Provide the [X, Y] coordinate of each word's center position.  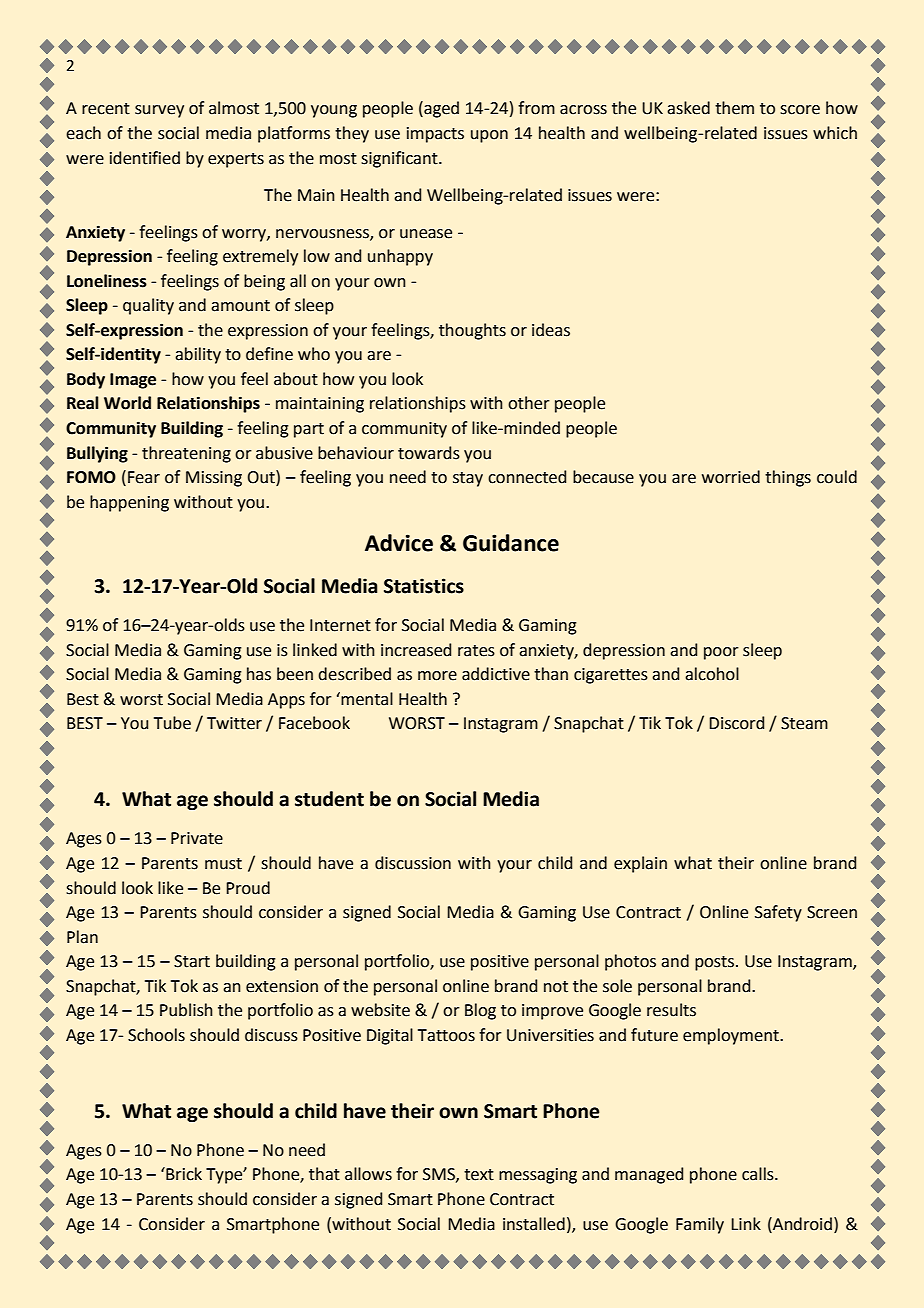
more [437, 676]
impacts [435, 135]
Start [192, 961]
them [734, 108]
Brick [183, 1174]
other [529, 403]
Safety [778, 913]
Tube [172, 723]
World [127, 403]
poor [721, 653]
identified [145, 158]
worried [731, 477]
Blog [480, 1011]
